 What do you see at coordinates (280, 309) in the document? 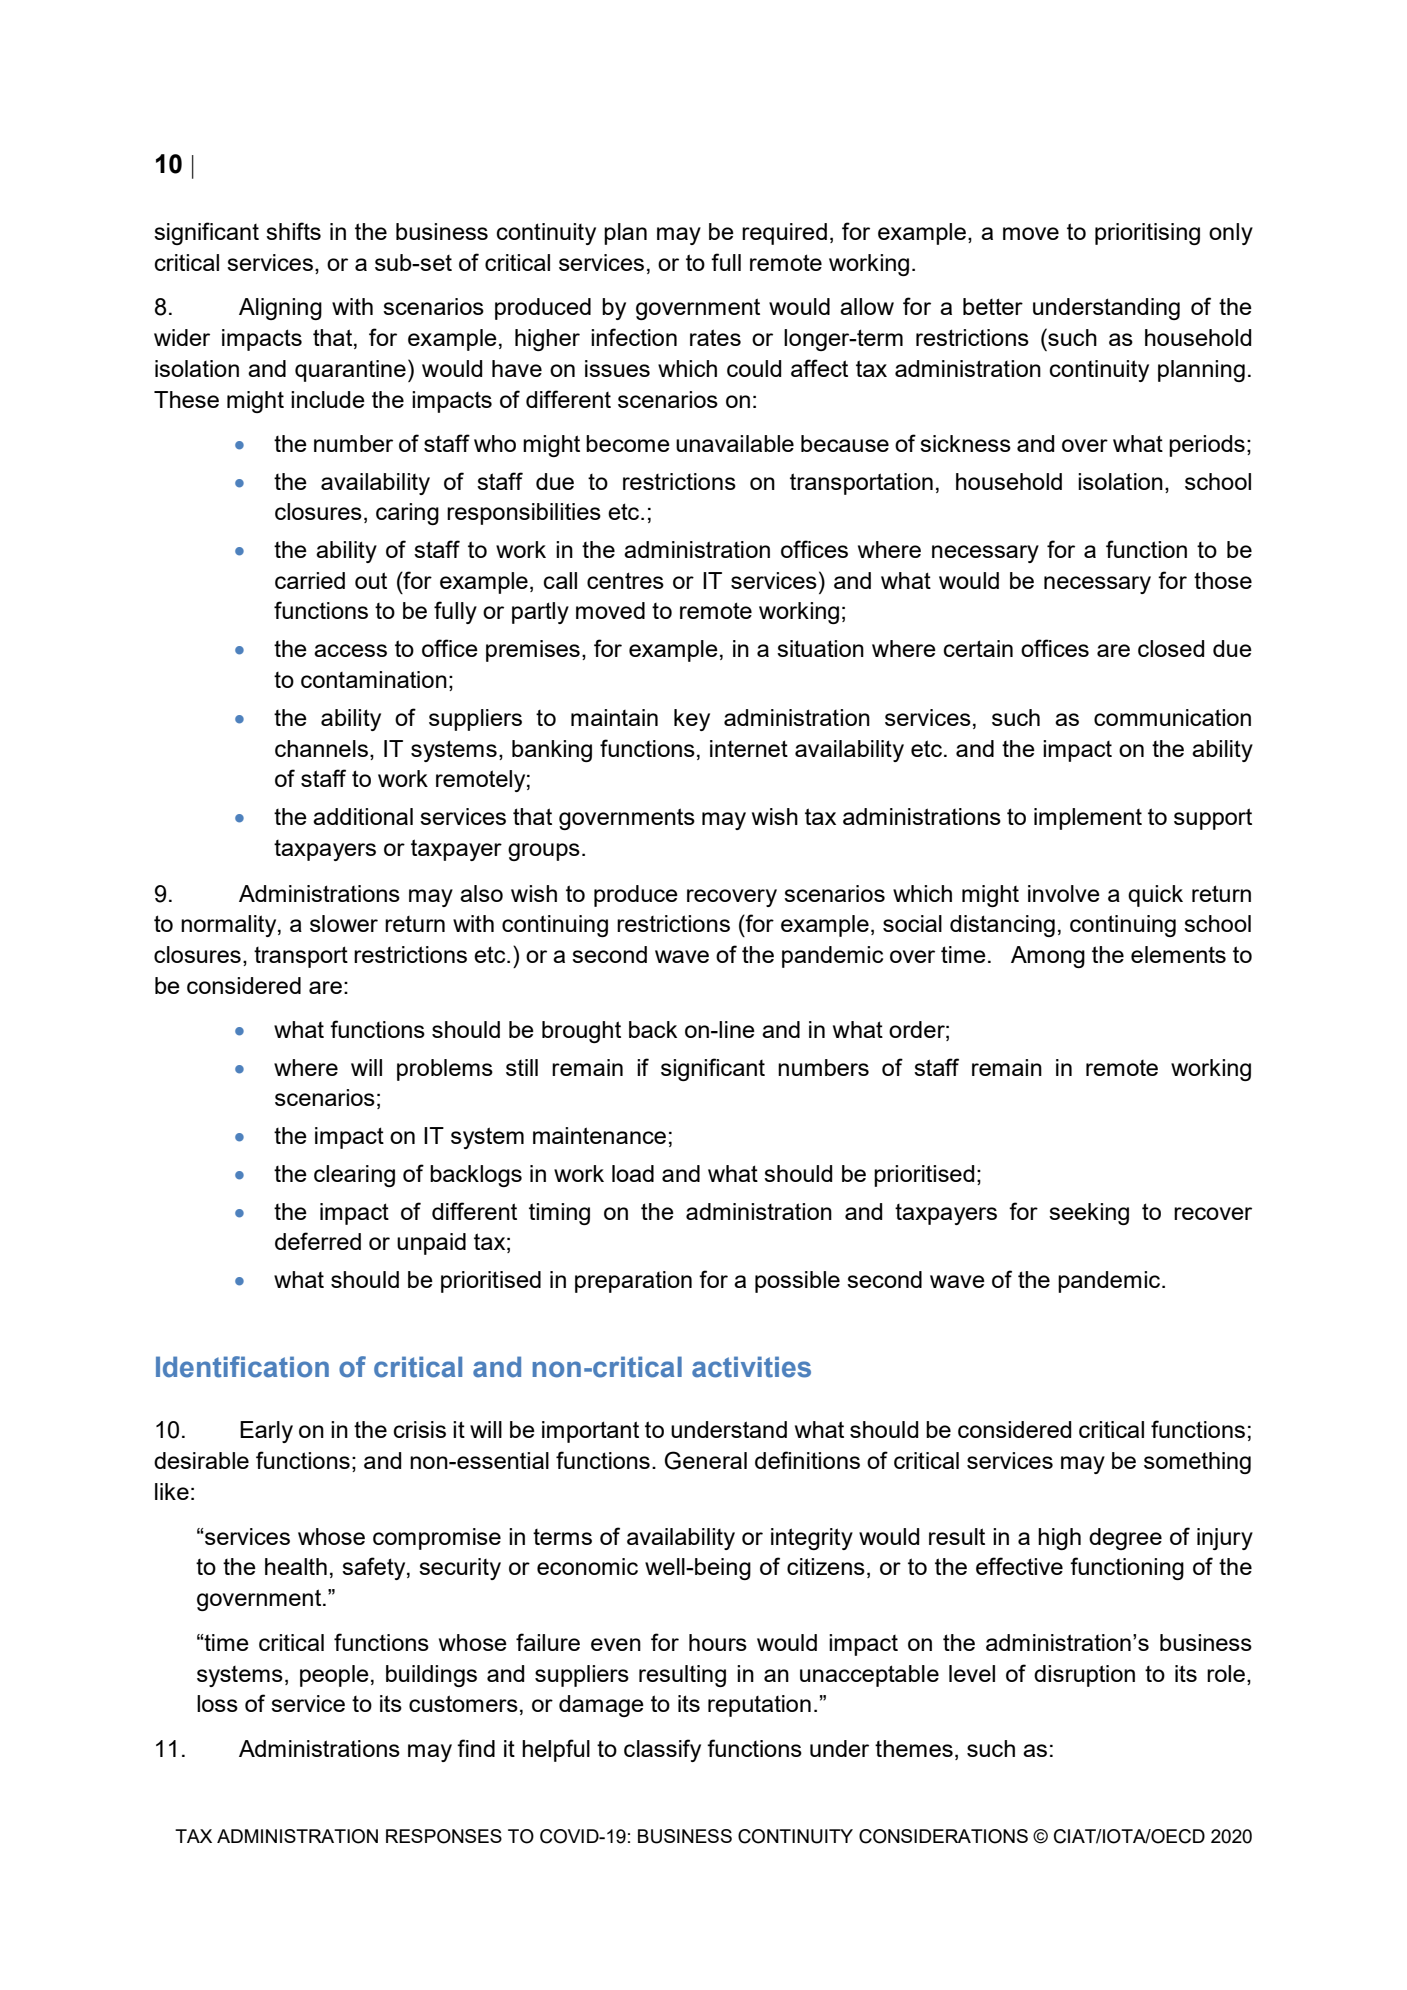
I see `Aligning` at bounding box center [280, 309].
